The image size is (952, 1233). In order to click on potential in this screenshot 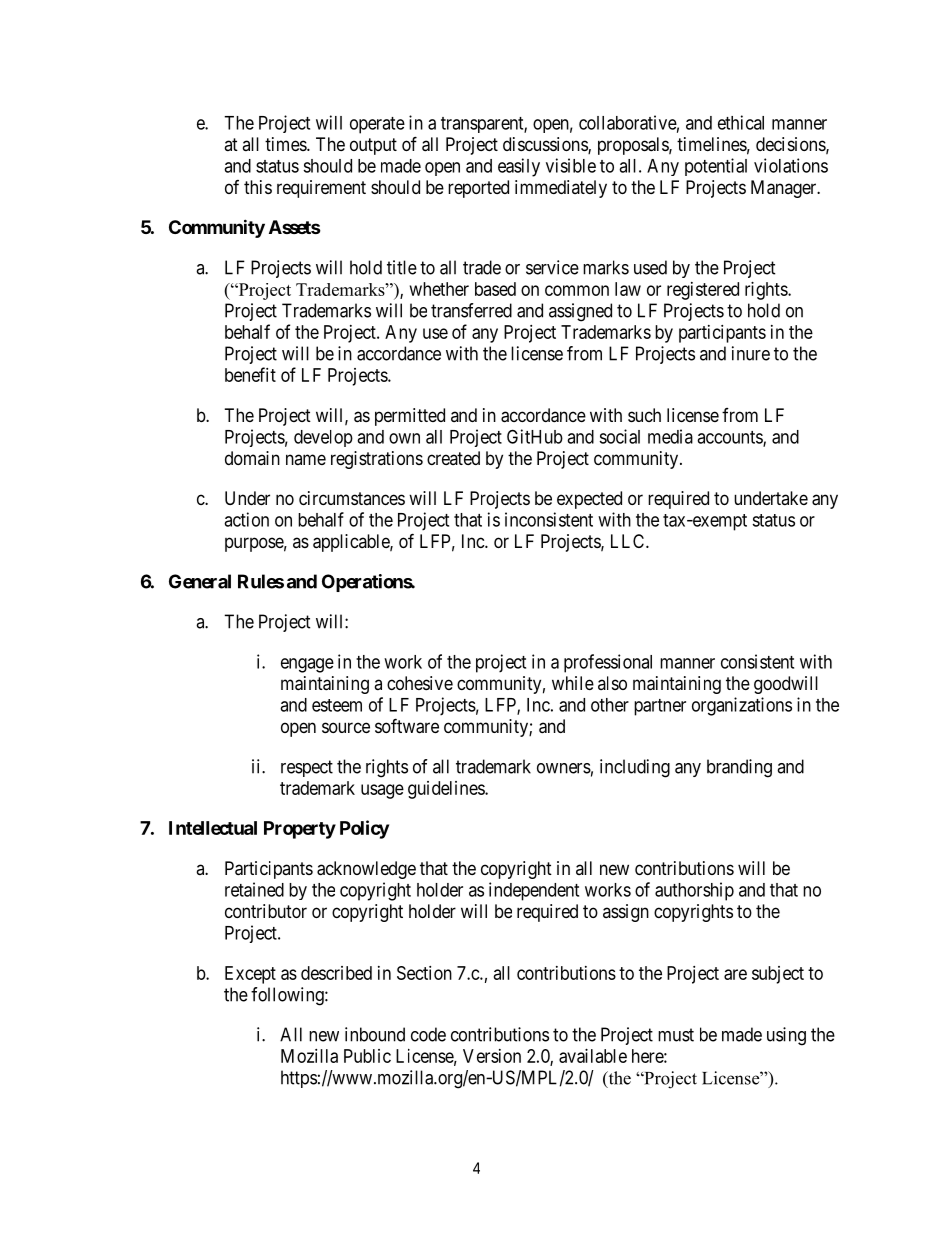, I will do `click(716, 167)`.
